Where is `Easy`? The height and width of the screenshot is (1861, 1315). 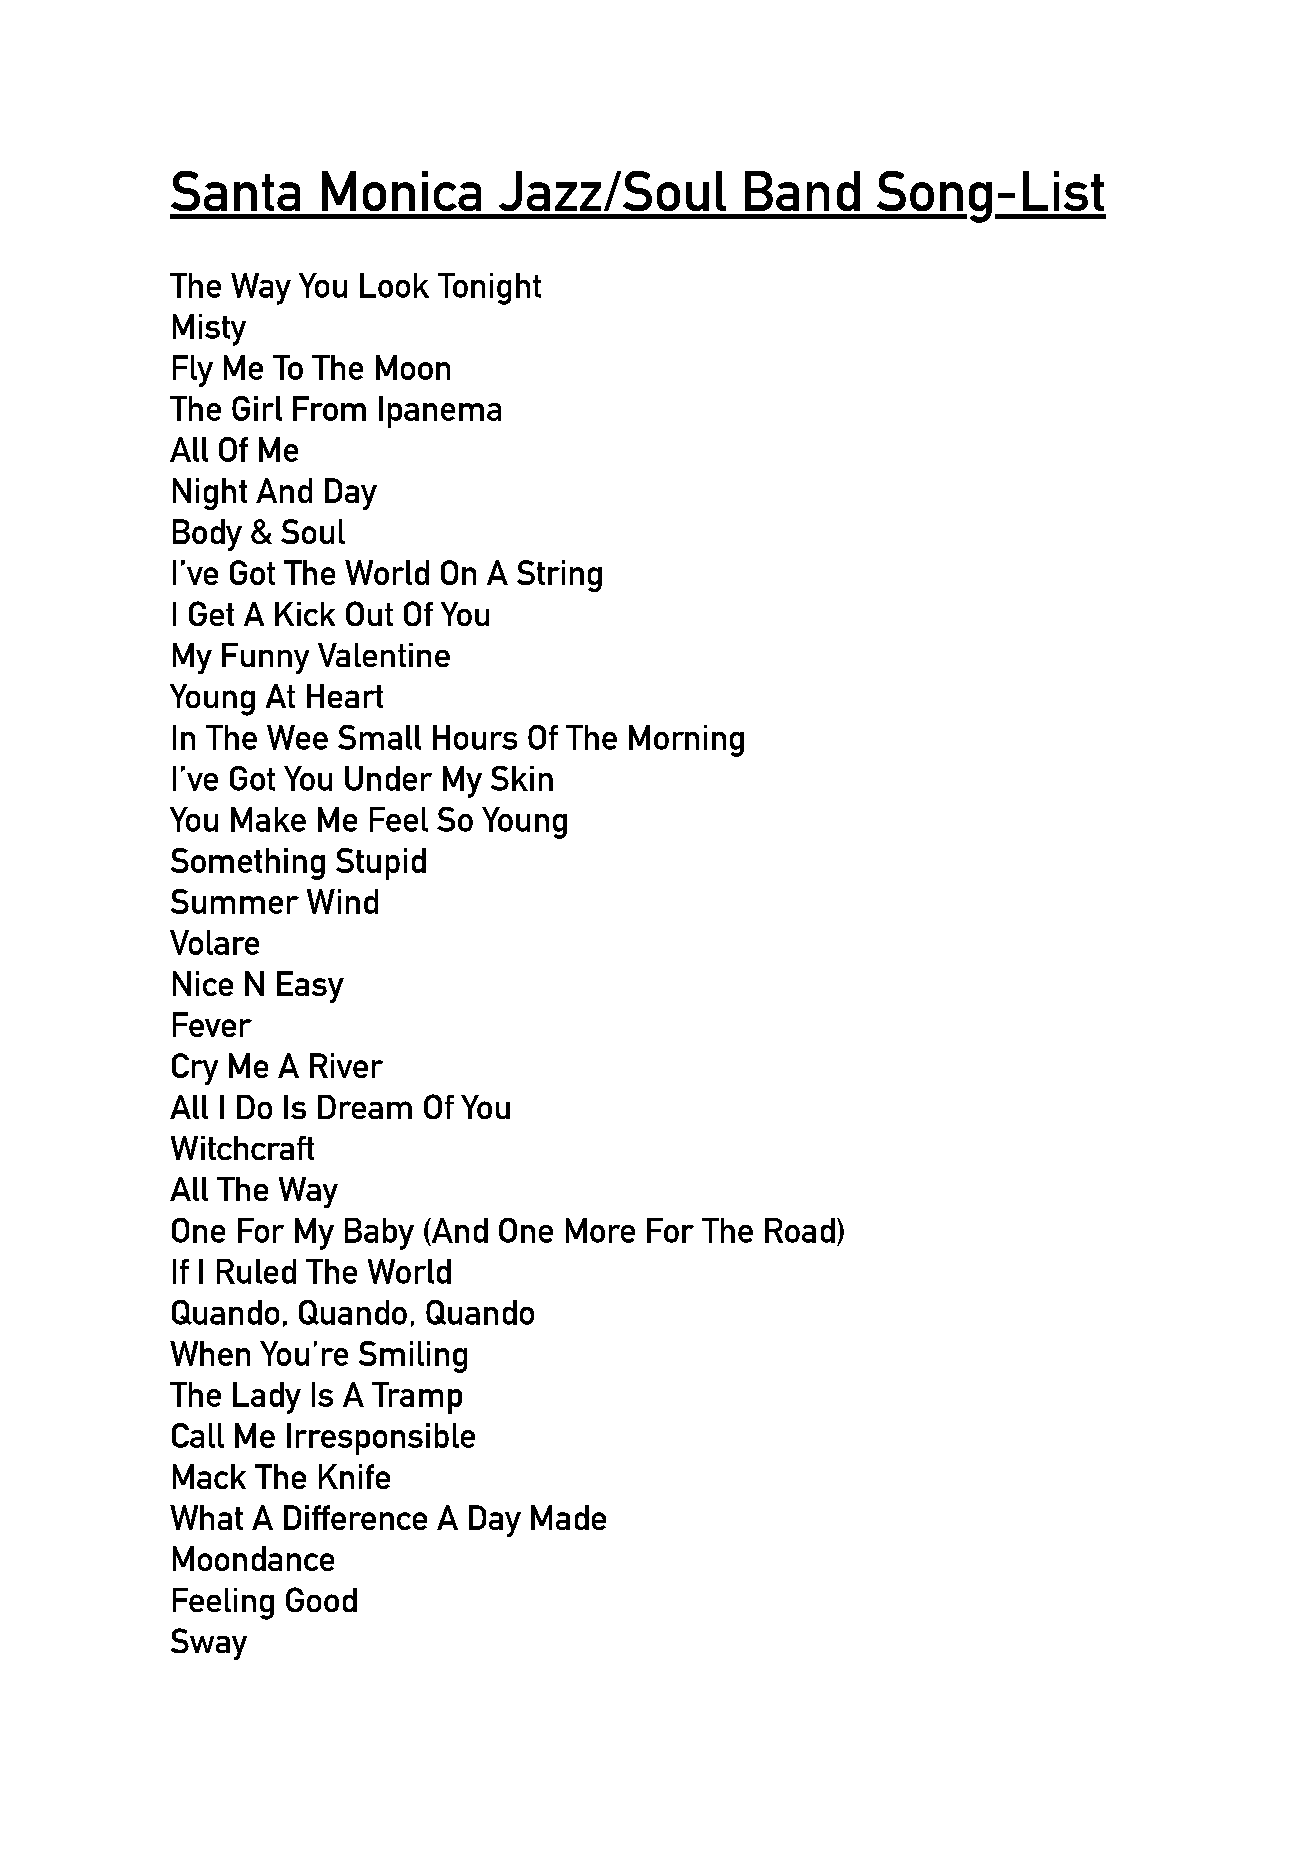 Easy is located at coordinates (310, 987).
